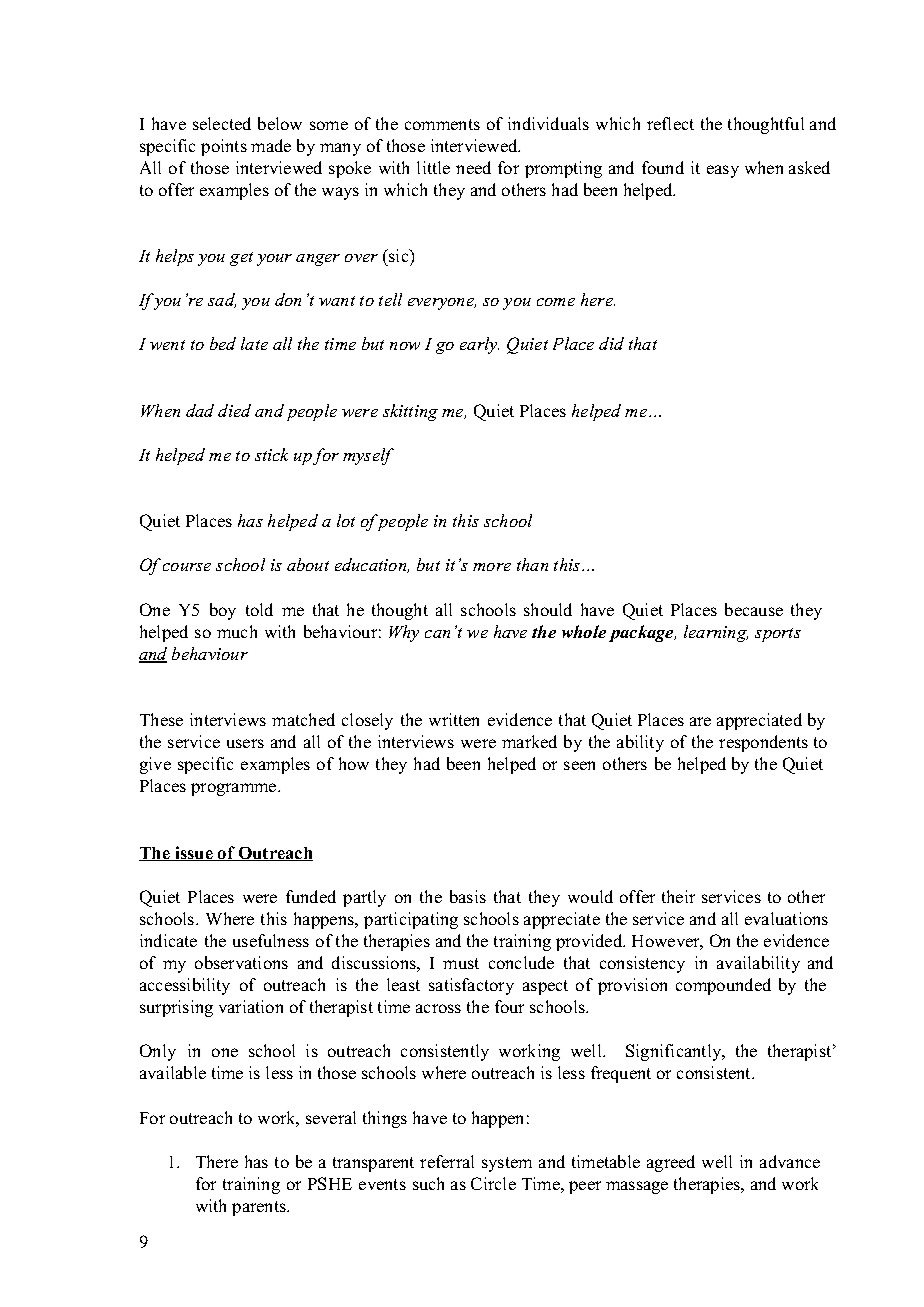  What do you see at coordinates (479, 345) in the image?
I see `early` at bounding box center [479, 345].
